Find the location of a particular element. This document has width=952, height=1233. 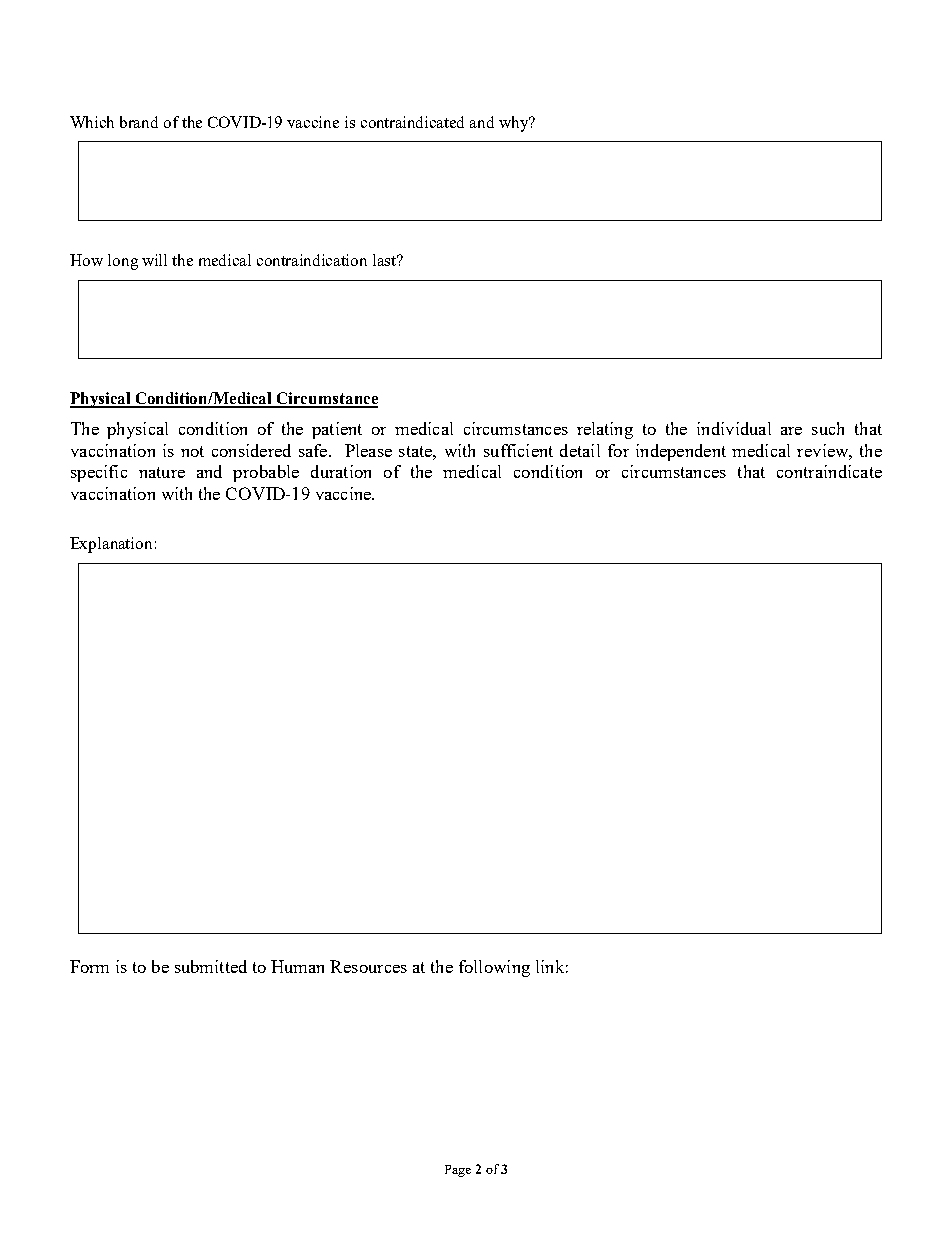

why is located at coordinates (515, 124).
